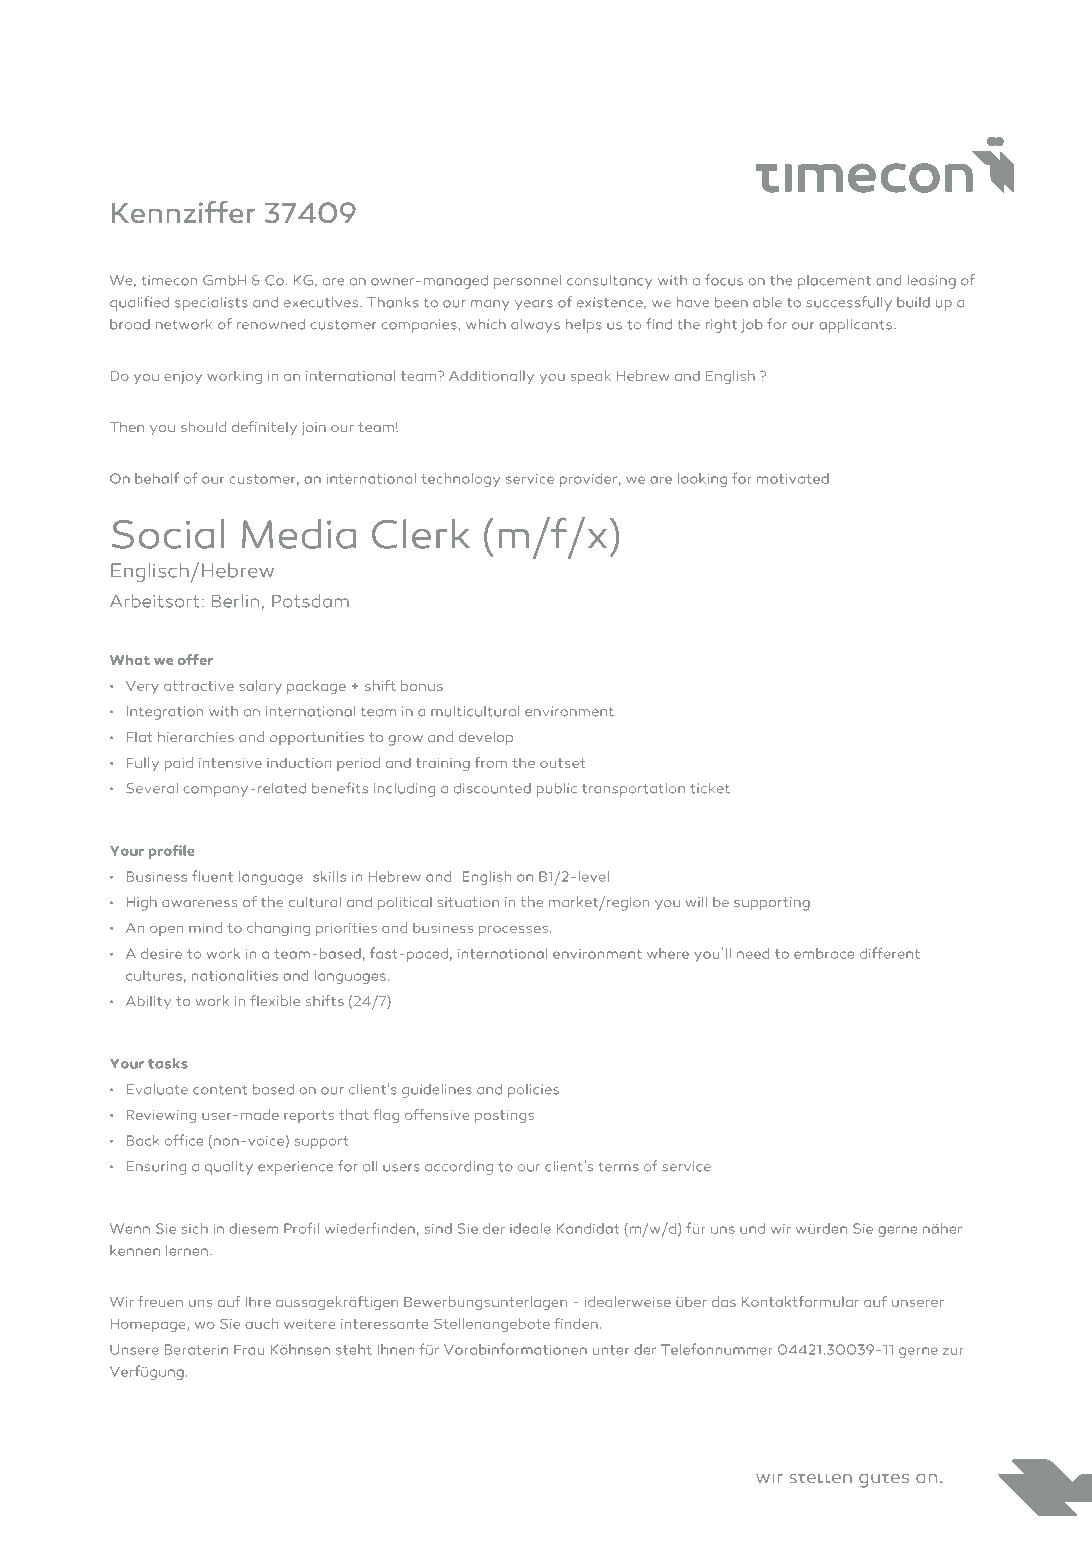  What do you see at coordinates (513, 931) in the screenshot?
I see `processes` at bounding box center [513, 931].
